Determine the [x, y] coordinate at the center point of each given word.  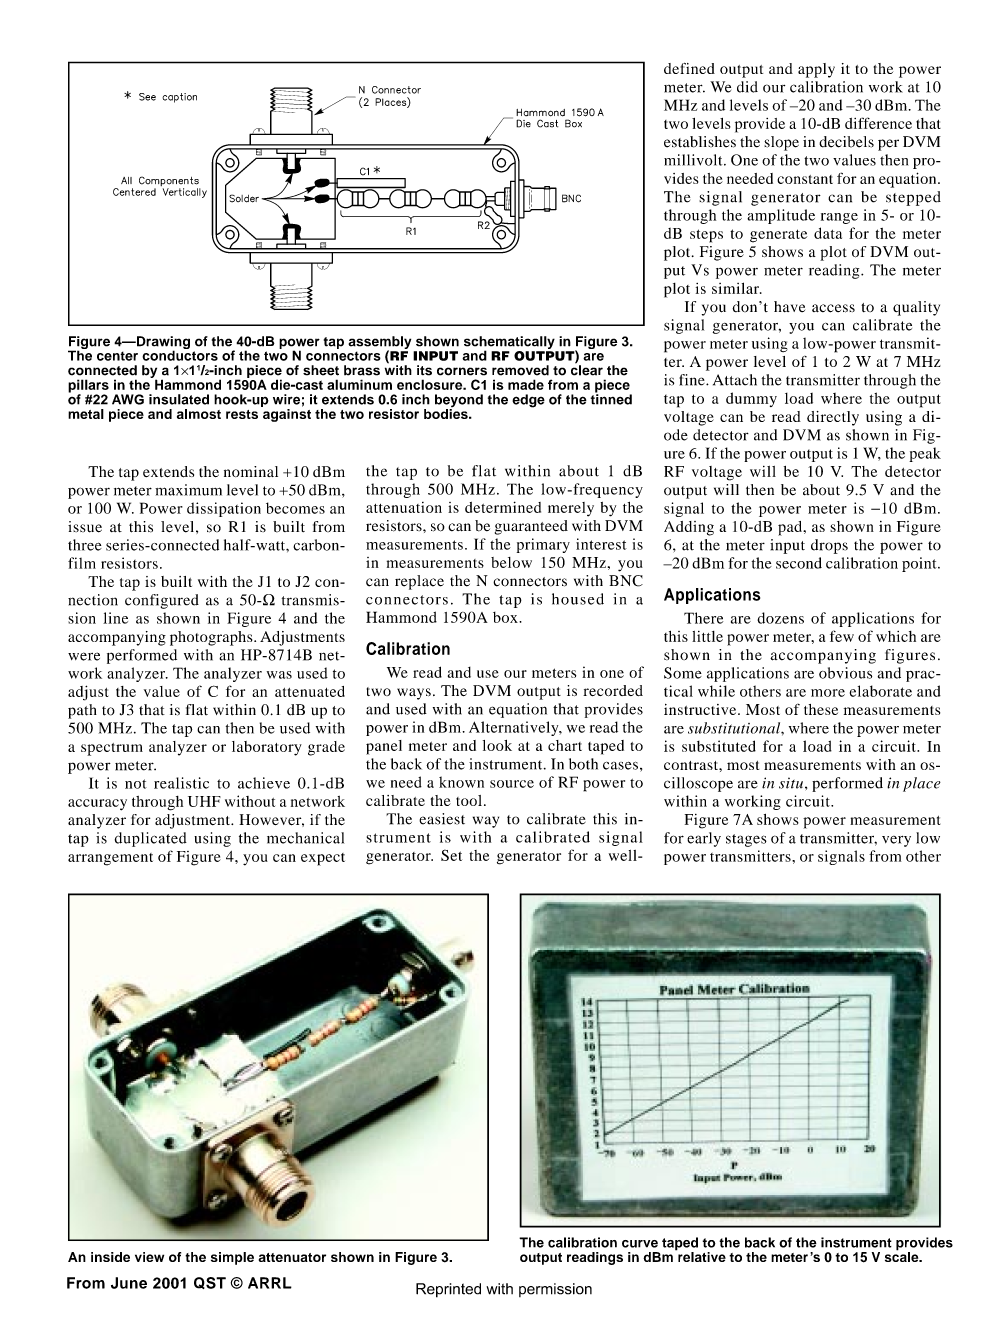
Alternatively [515, 728]
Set [451, 855]
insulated [179, 399]
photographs [212, 638]
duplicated [151, 839]
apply [816, 70]
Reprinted [448, 1290]
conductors [180, 354]
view [149, 1257]
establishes [700, 142]
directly [833, 418]
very [896, 841]
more [828, 693]
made [526, 384]
